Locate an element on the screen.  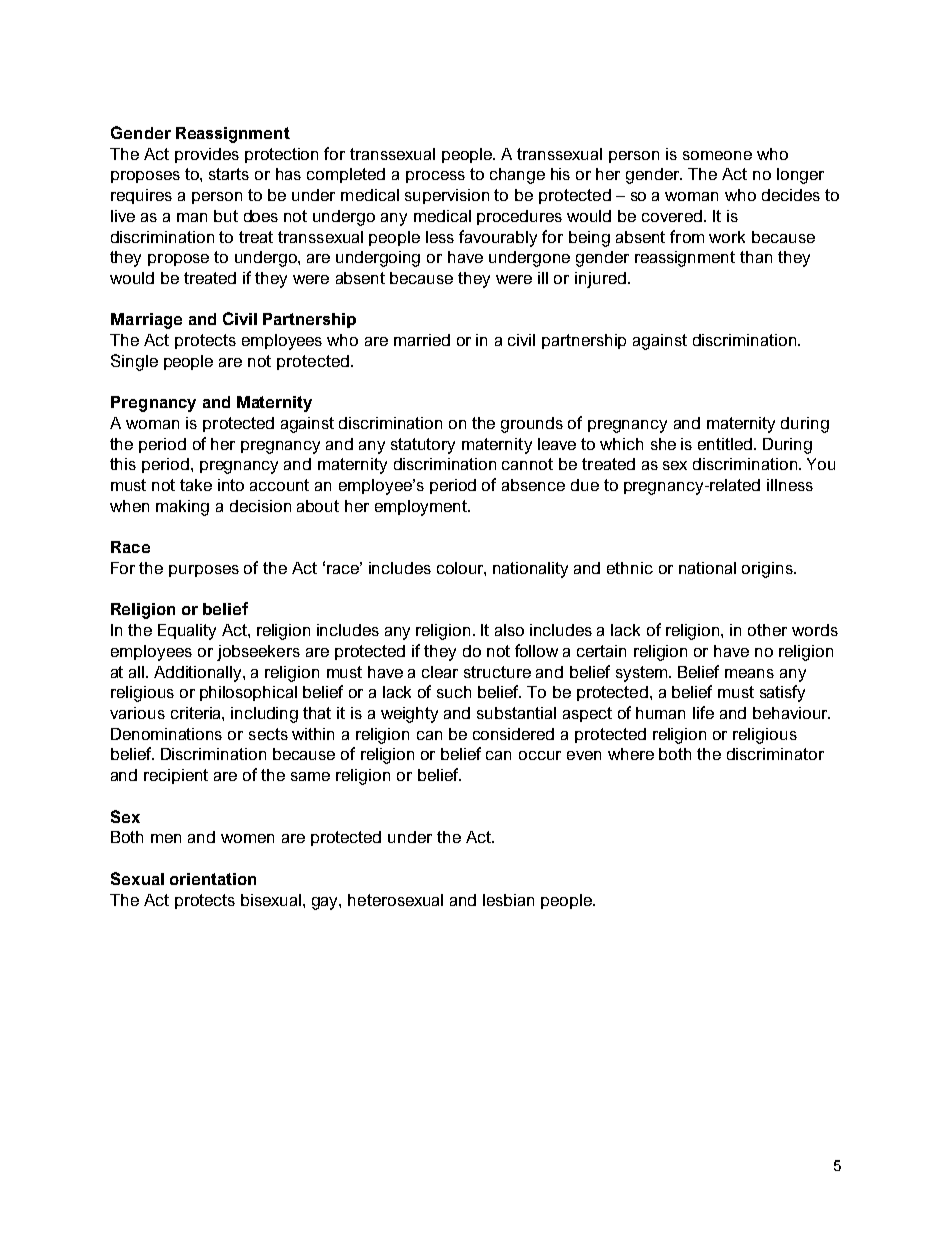
starts is located at coordinates (229, 174).
